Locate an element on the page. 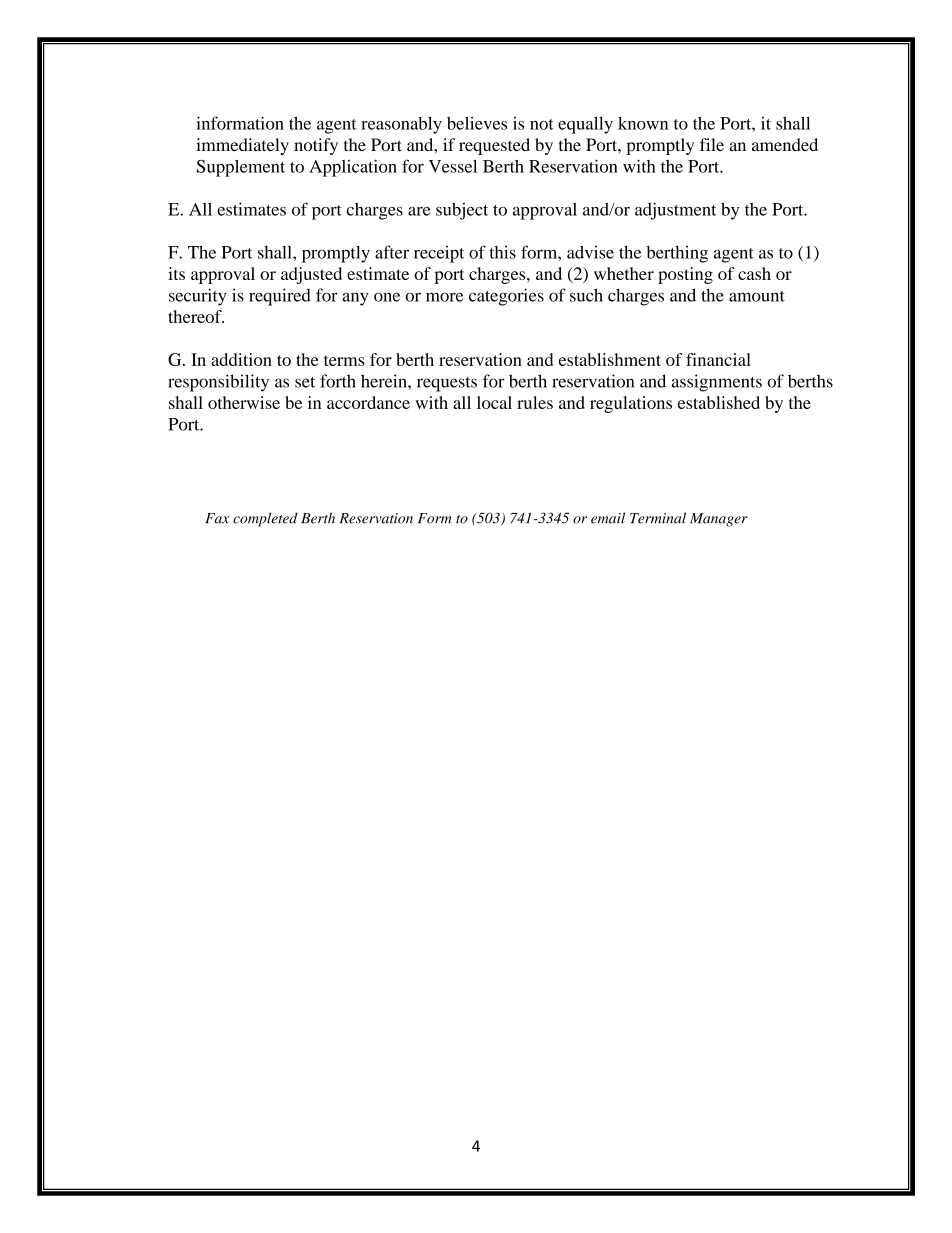 The image size is (952, 1233). adjusted is located at coordinates (311, 275).
